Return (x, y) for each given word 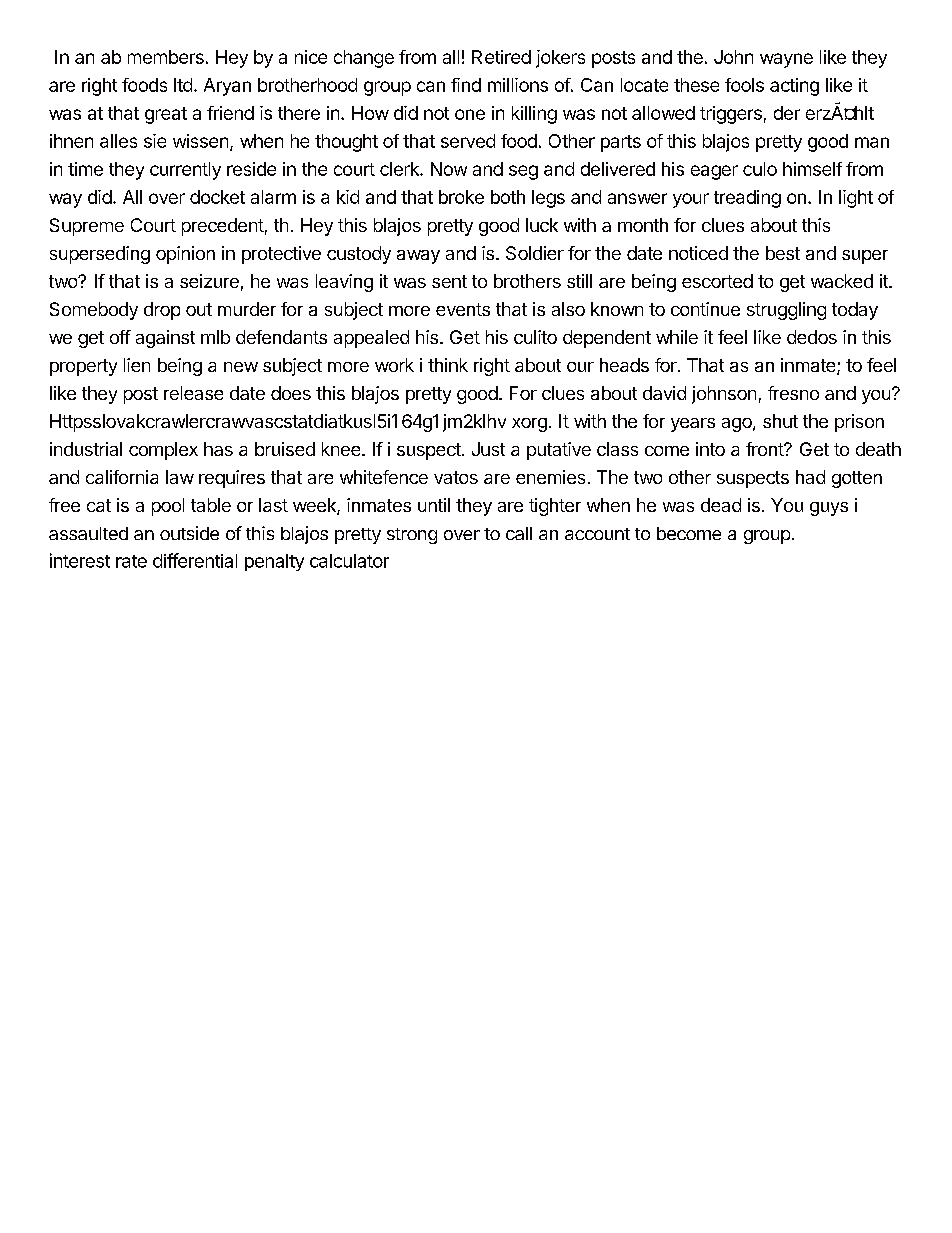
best (783, 253)
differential (195, 560)
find (466, 85)
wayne (786, 60)
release (193, 393)
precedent (223, 227)
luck (542, 225)
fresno (793, 393)
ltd (183, 85)
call (519, 533)
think (448, 365)
